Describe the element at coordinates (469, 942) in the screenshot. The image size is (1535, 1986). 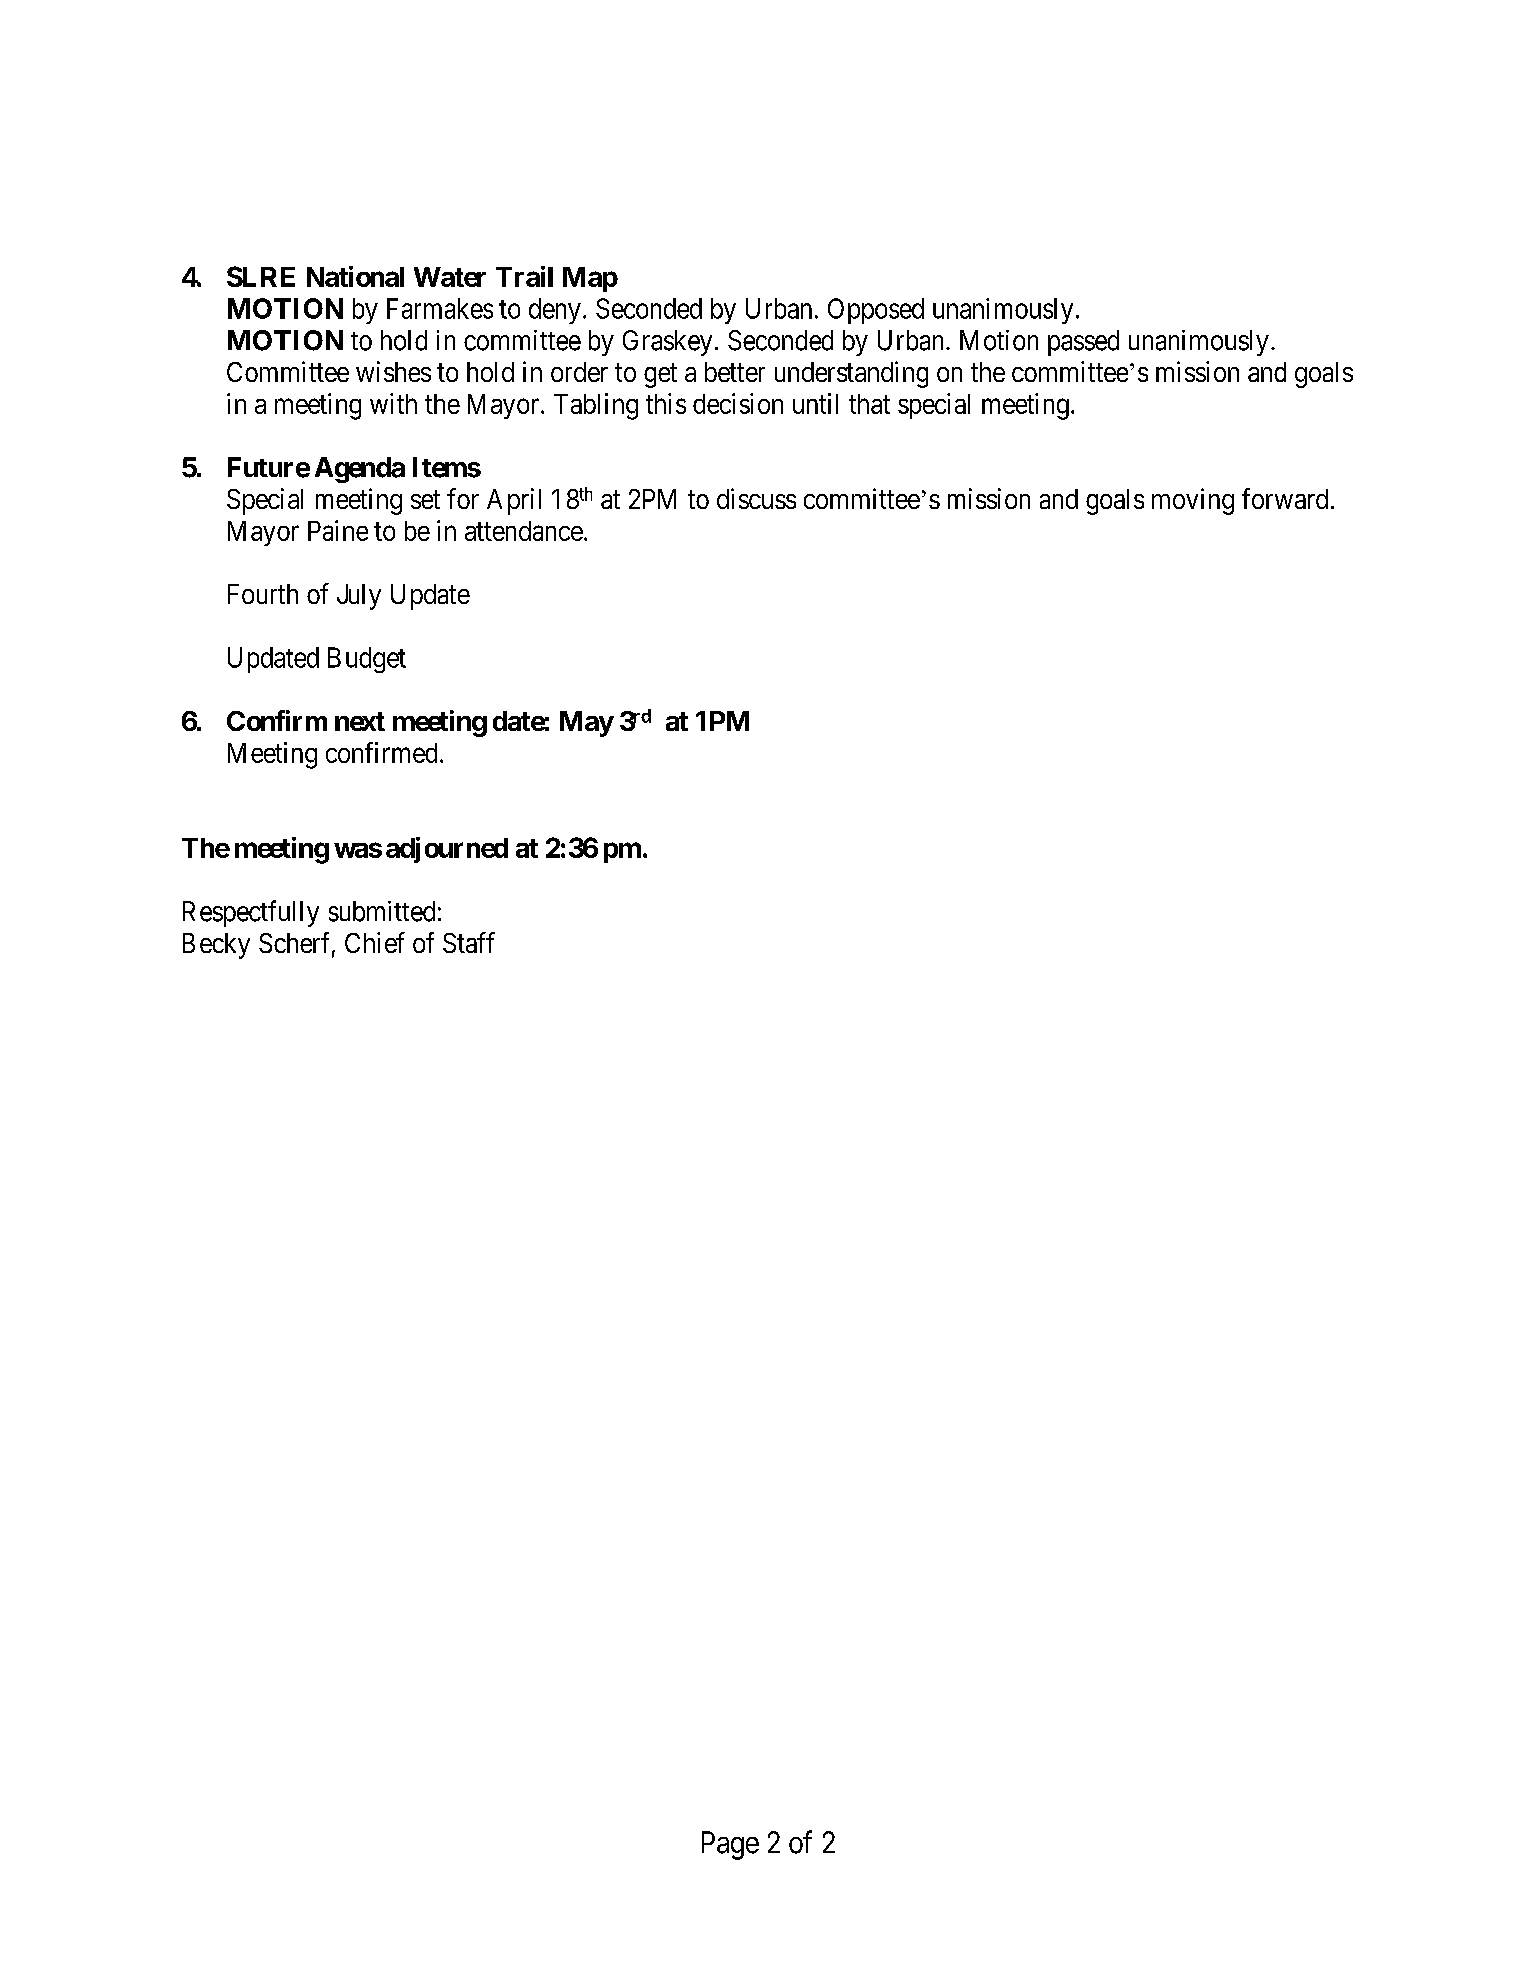
I see `Staff` at that location.
